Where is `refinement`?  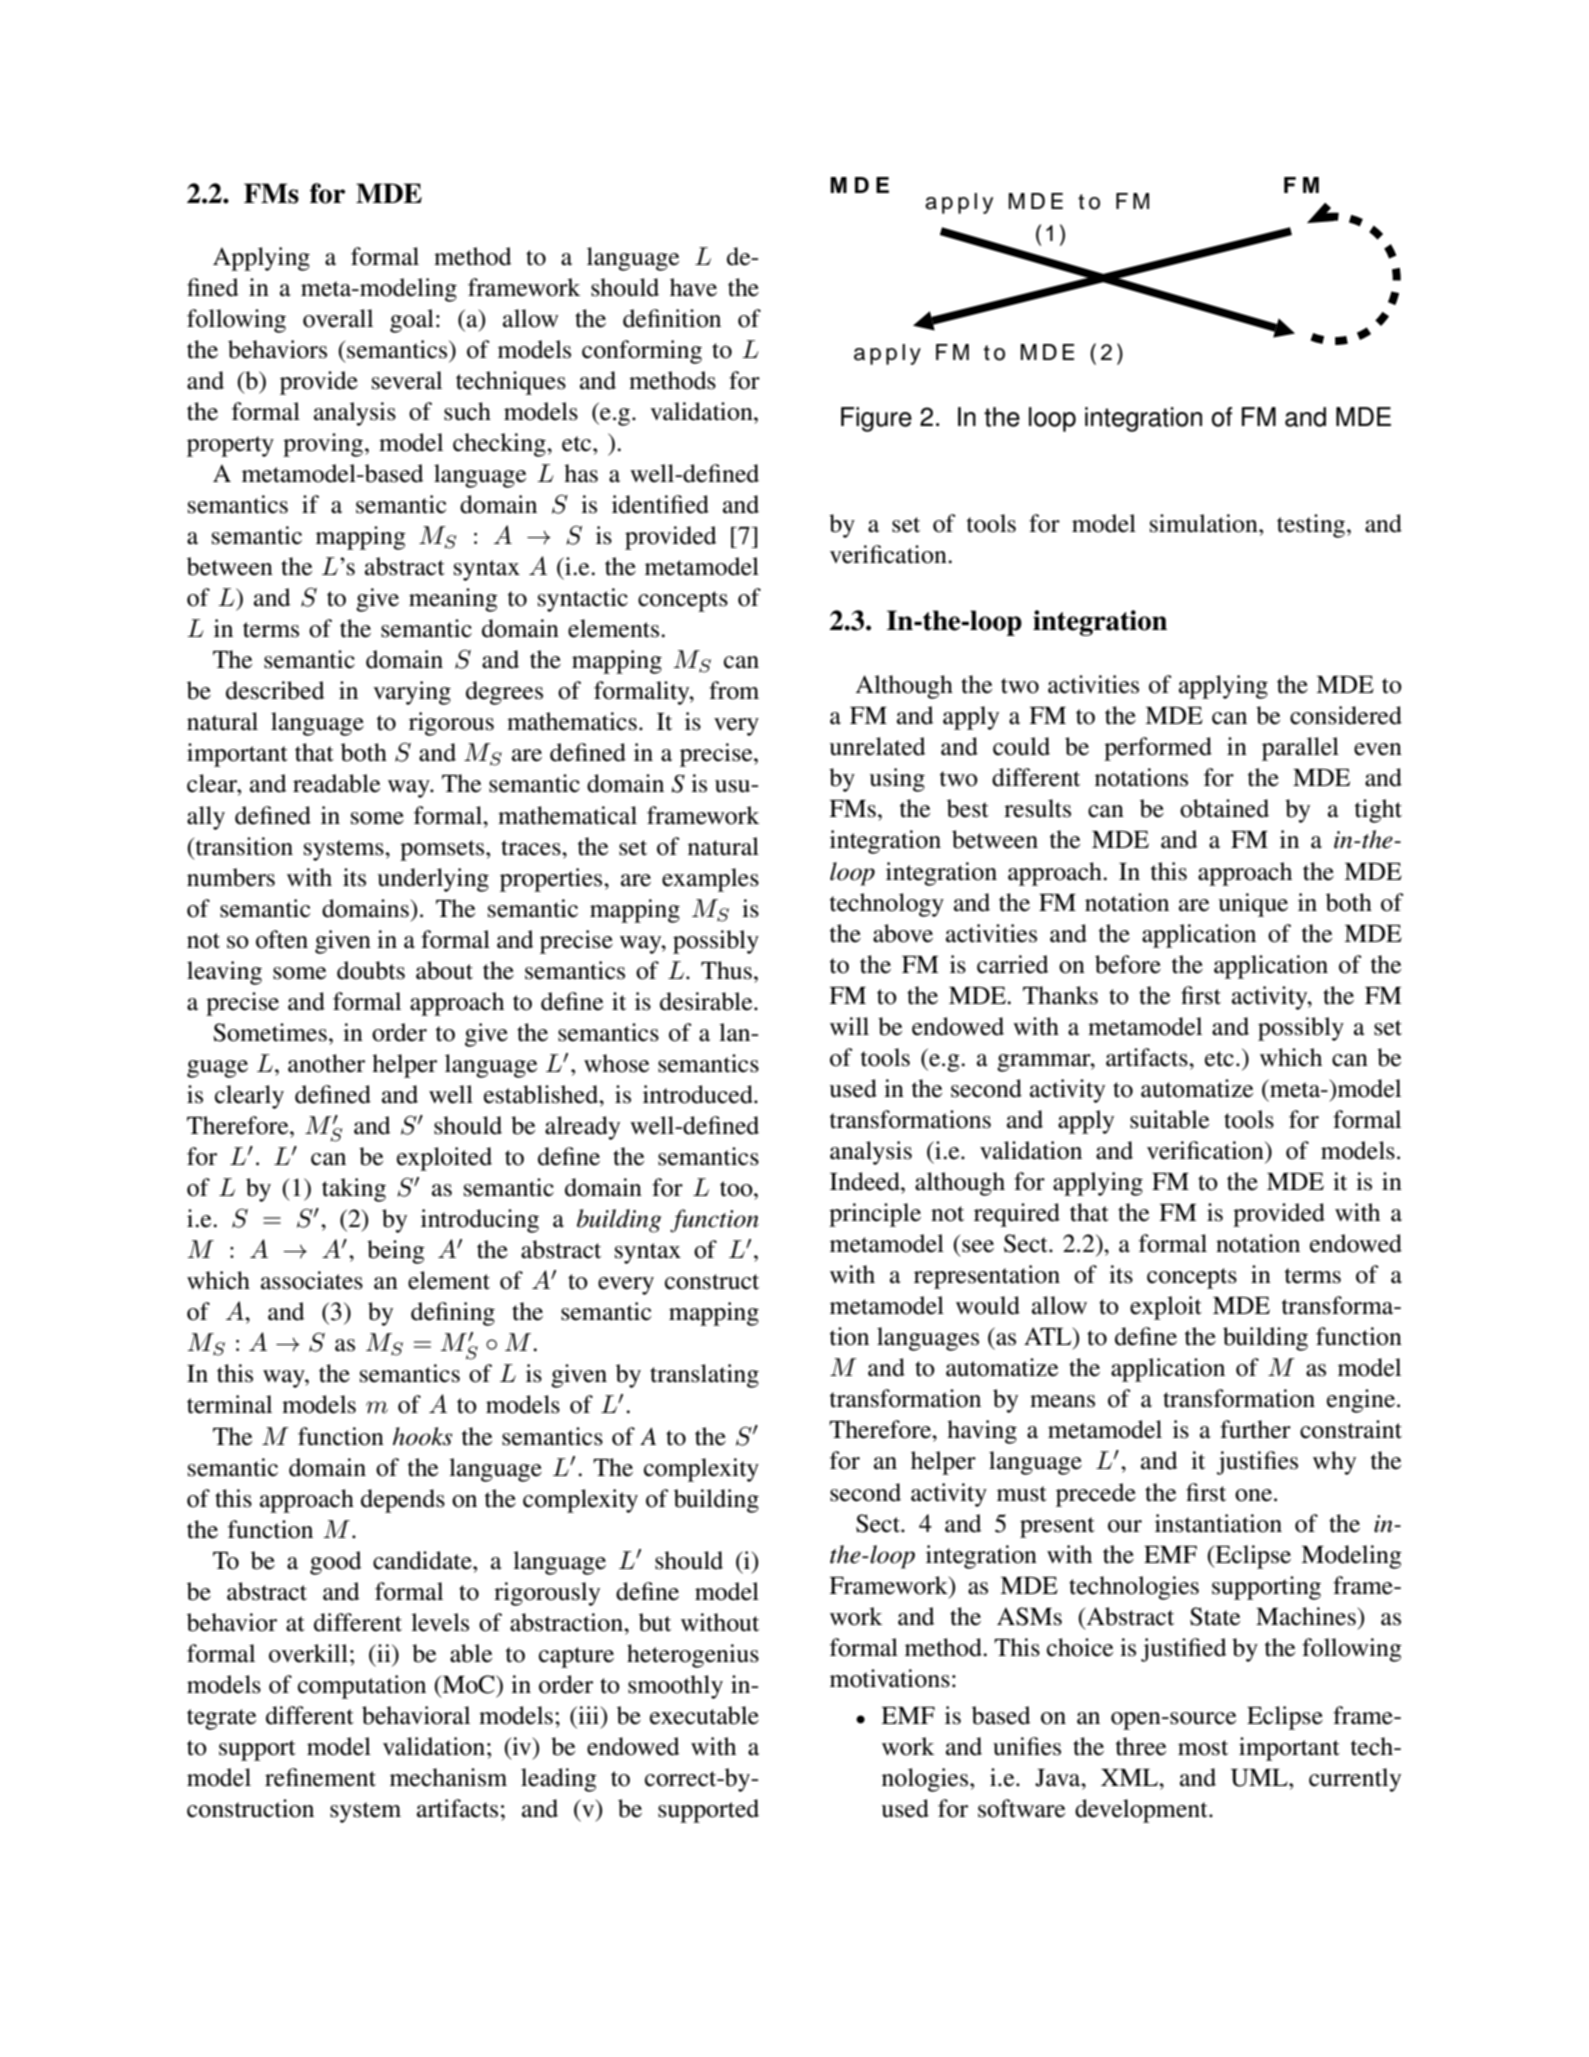
refinement is located at coordinates (320, 1777).
